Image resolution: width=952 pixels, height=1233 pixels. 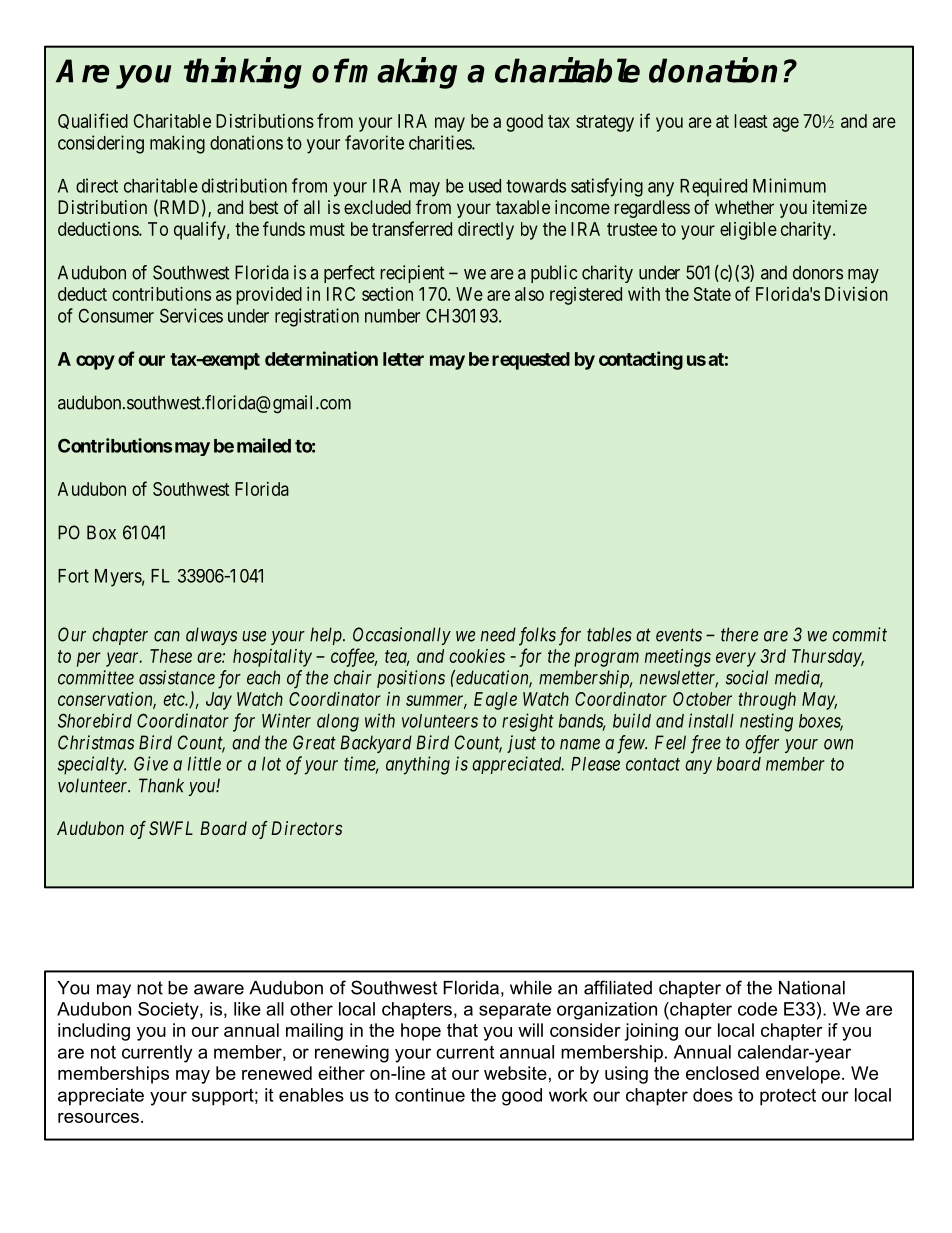 What do you see at coordinates (418, 765) in the image?
I see `anything` at bounding box center [418, 765].
